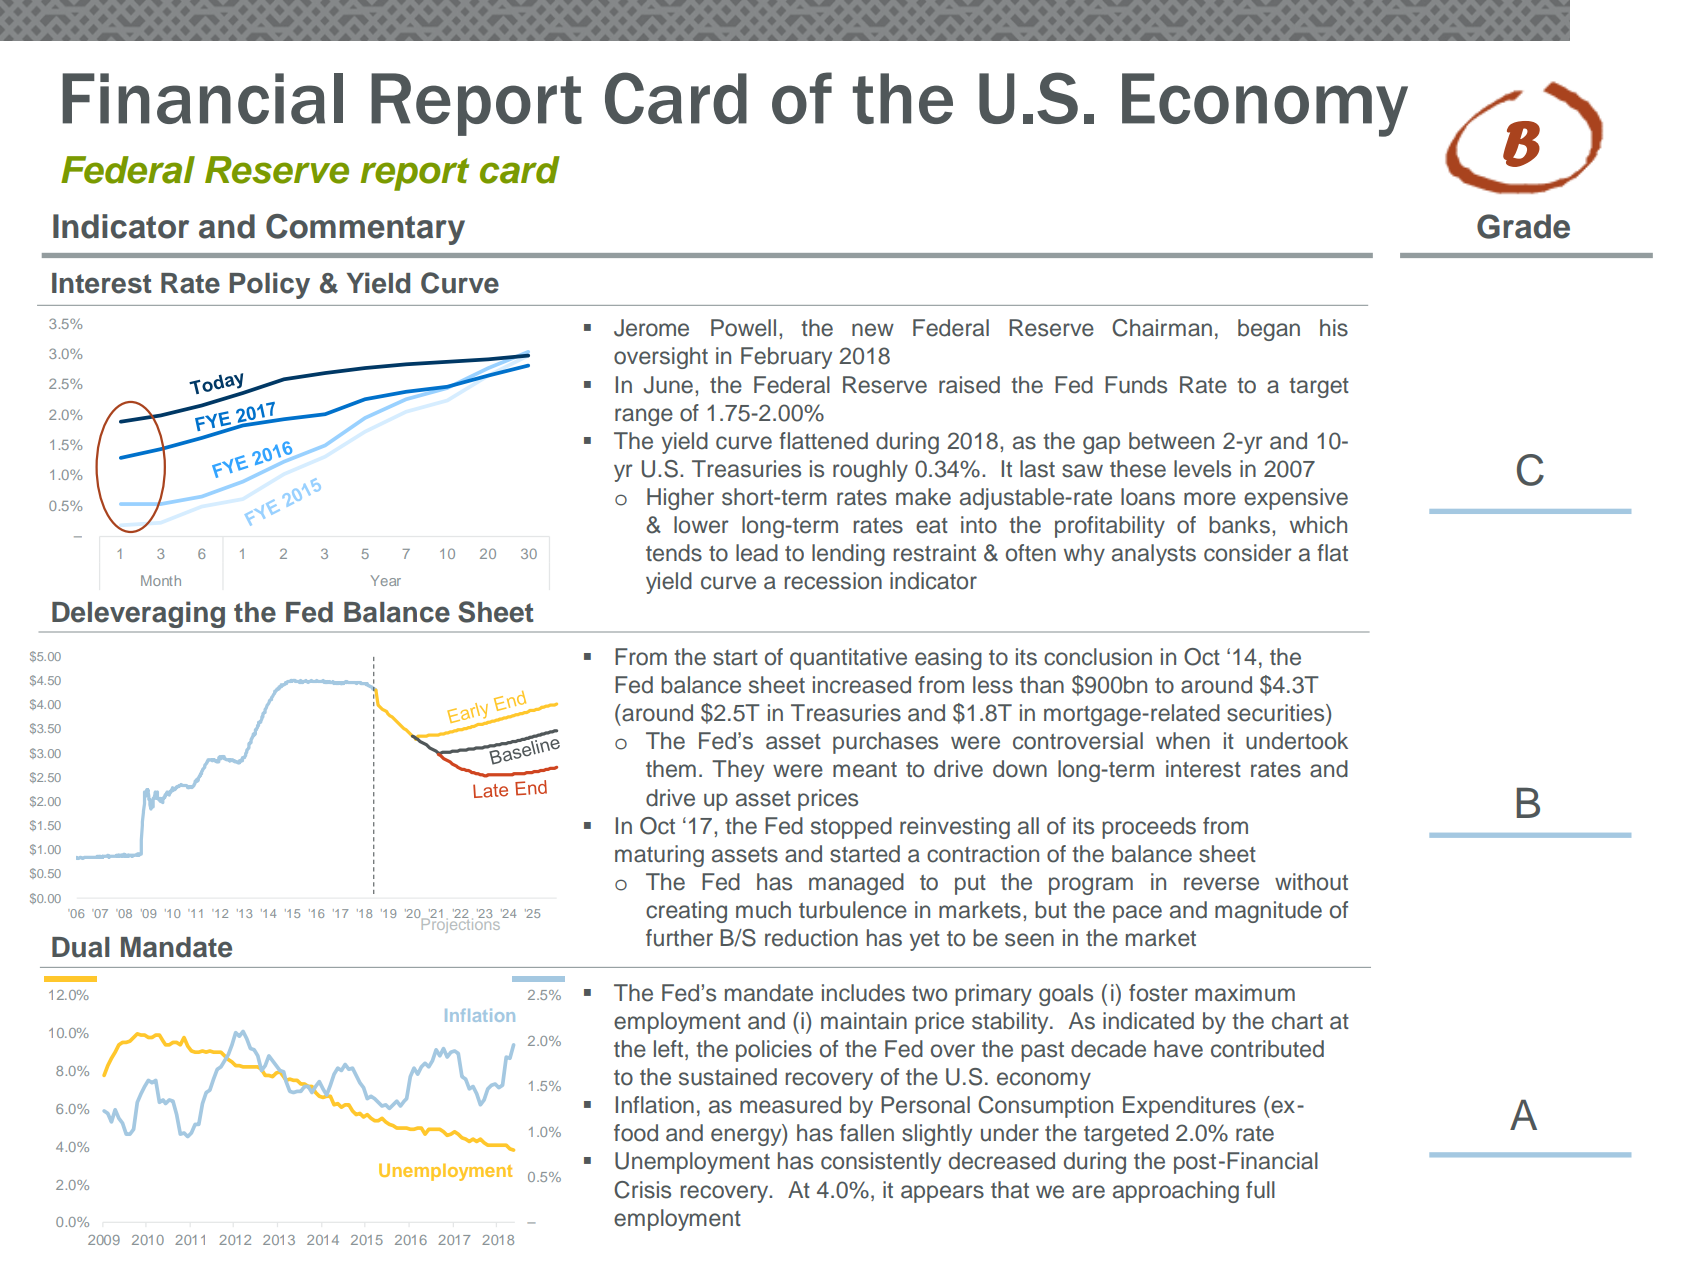  Describe the element at coordinates (642, 1190) in the screenshot. I see `Crisis` at that location.
